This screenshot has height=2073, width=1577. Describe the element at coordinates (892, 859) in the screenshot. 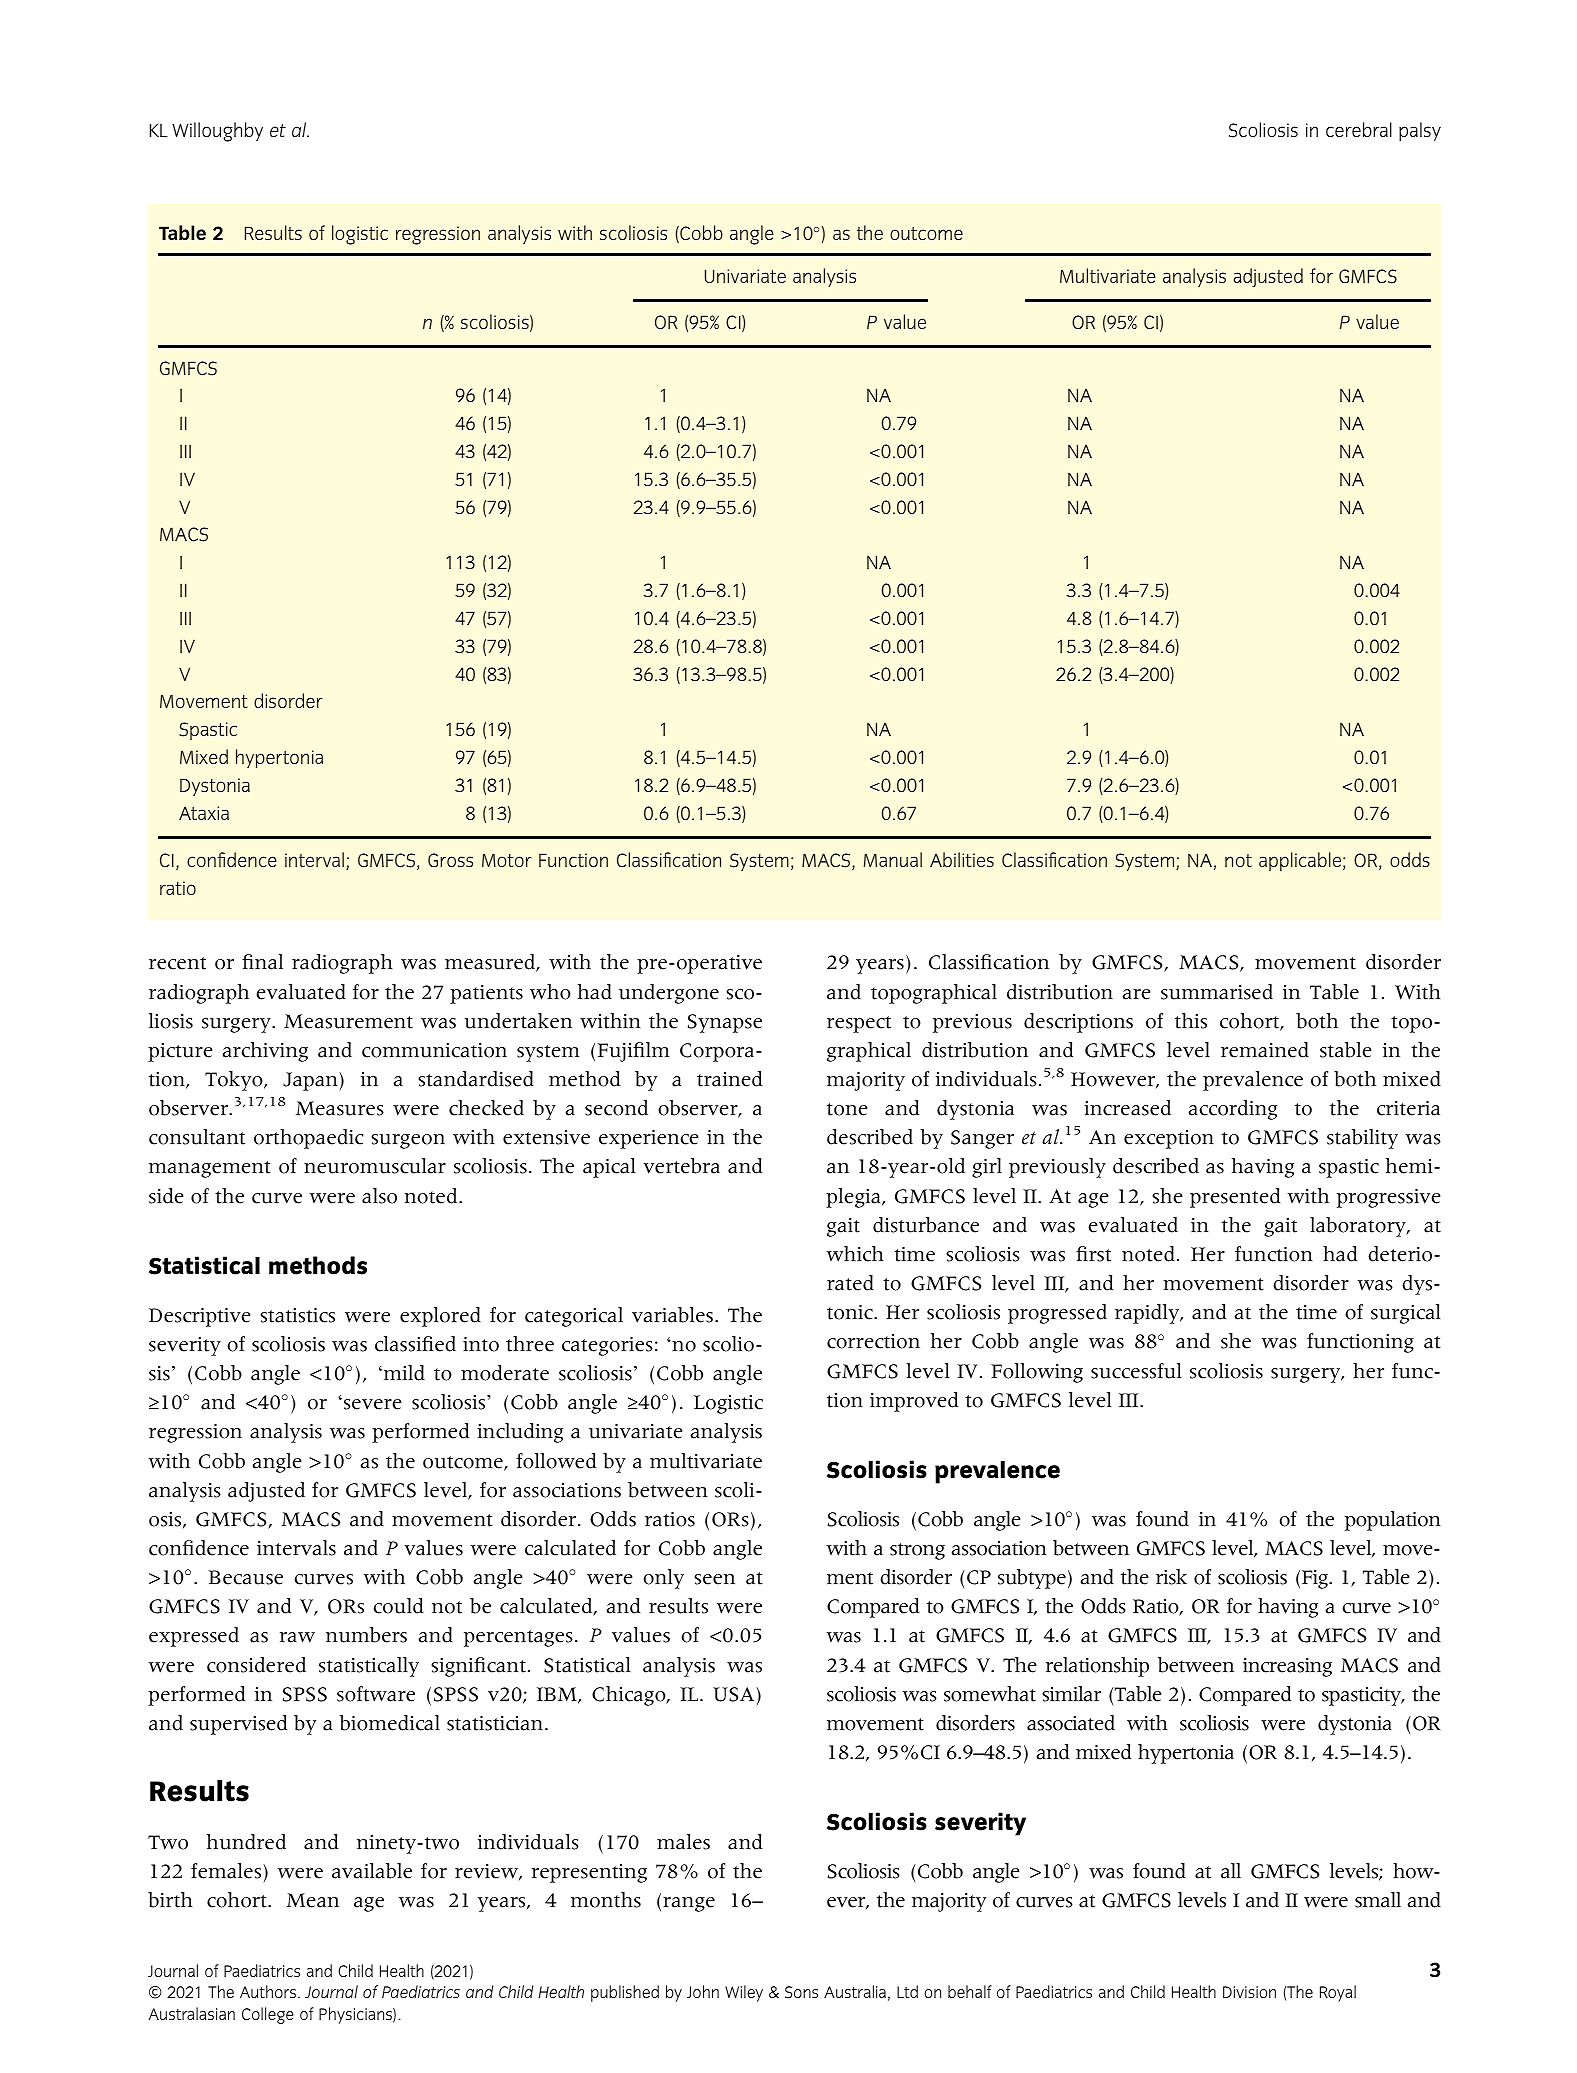

I see `Manual` at that location.
